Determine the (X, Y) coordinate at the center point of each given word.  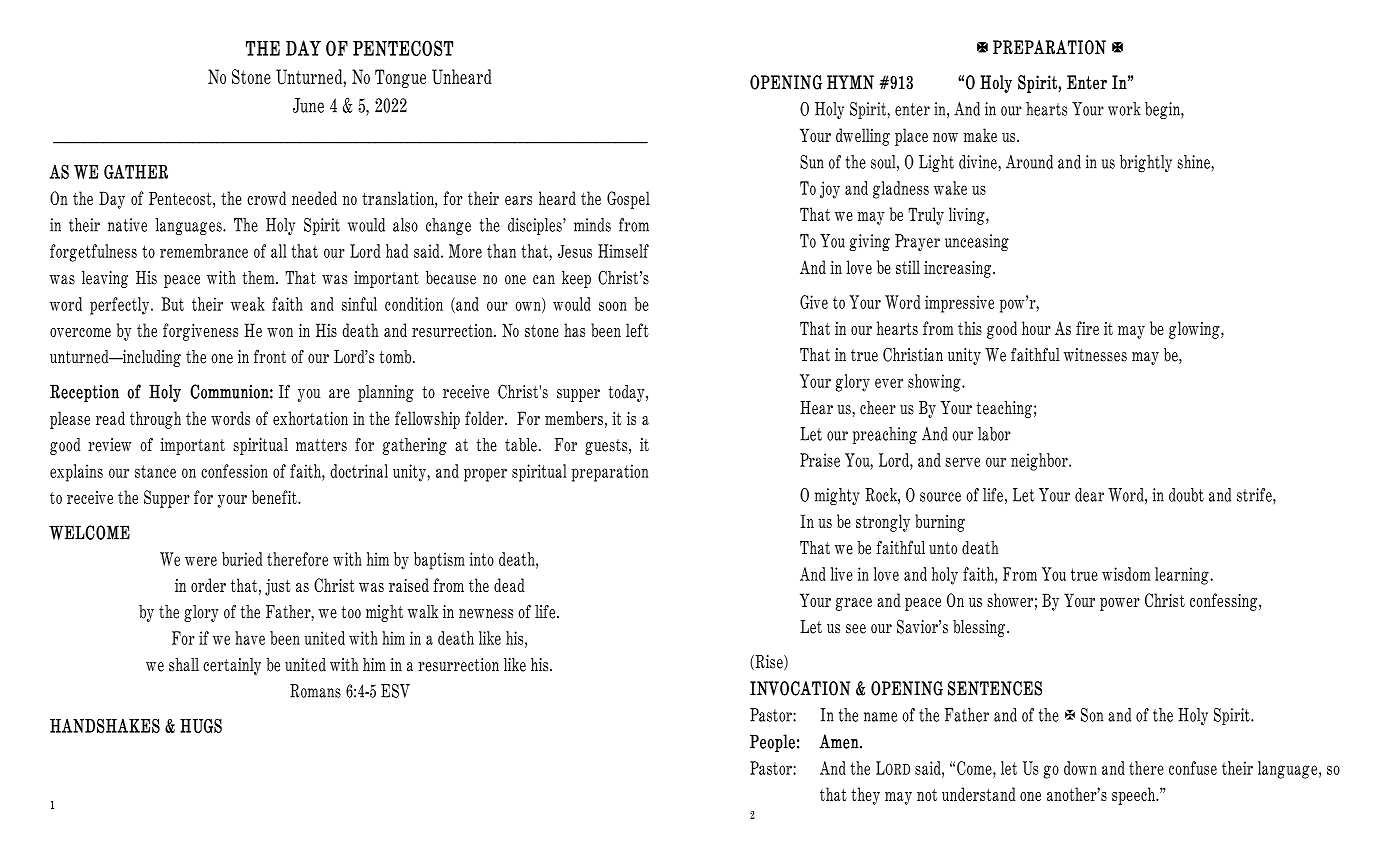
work (1124, 109)
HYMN (850, 82)
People (772, 743)
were (201, 561)
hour (1036, 328)
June (308, 105)
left (637, 330)
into (481, 559)
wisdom (1126, 574)
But (173, 304)
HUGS (201, 725)
